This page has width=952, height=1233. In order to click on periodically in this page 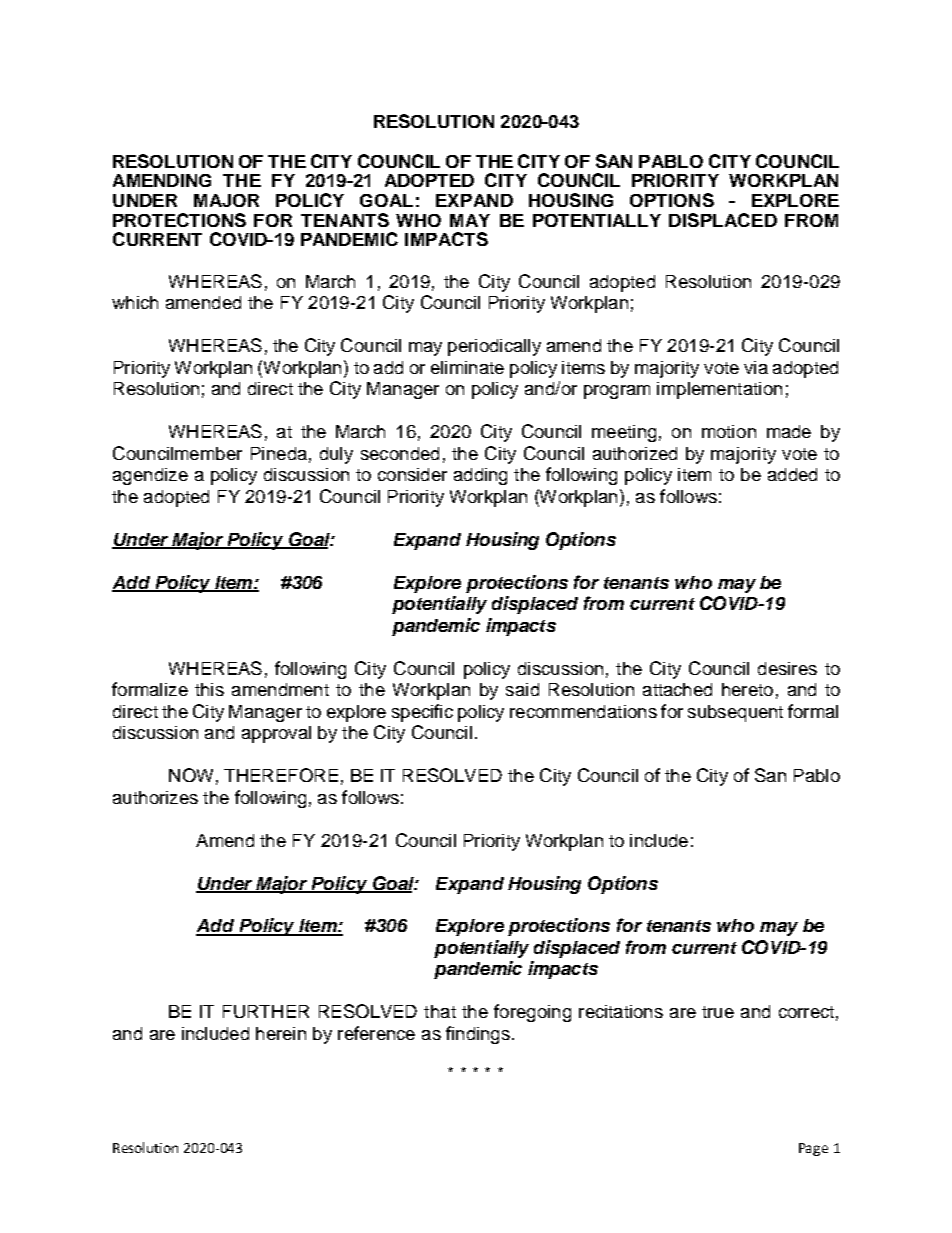, I will do `click(494, 347)`.
